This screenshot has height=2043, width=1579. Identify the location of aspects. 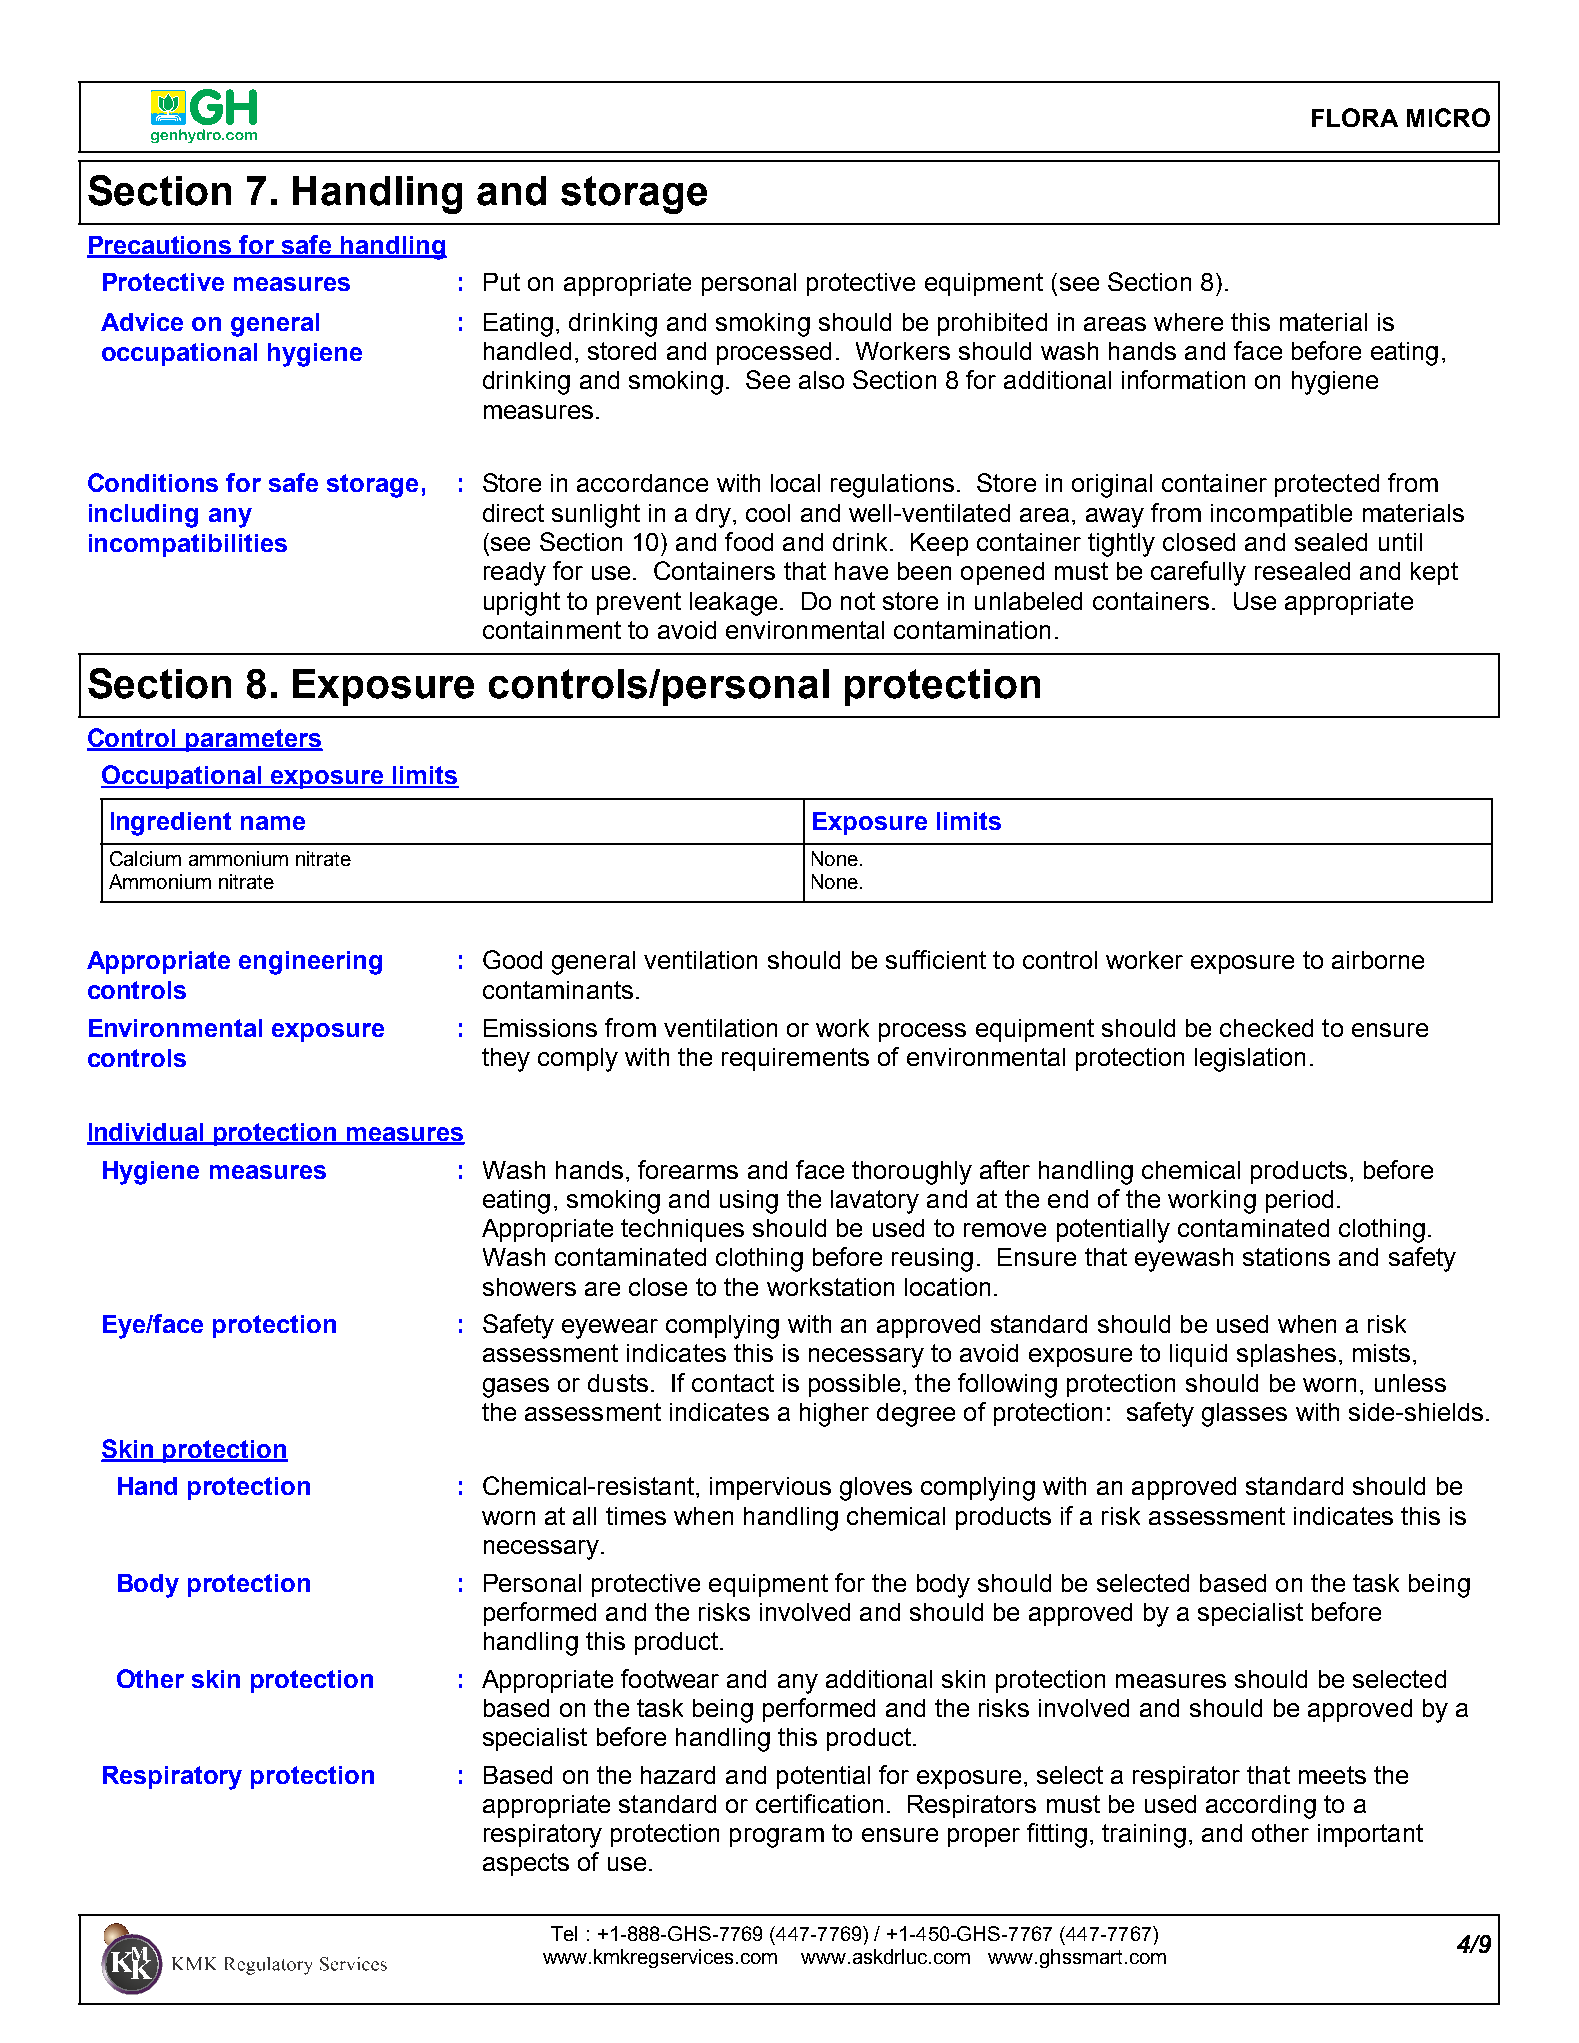
(526, 1864).
